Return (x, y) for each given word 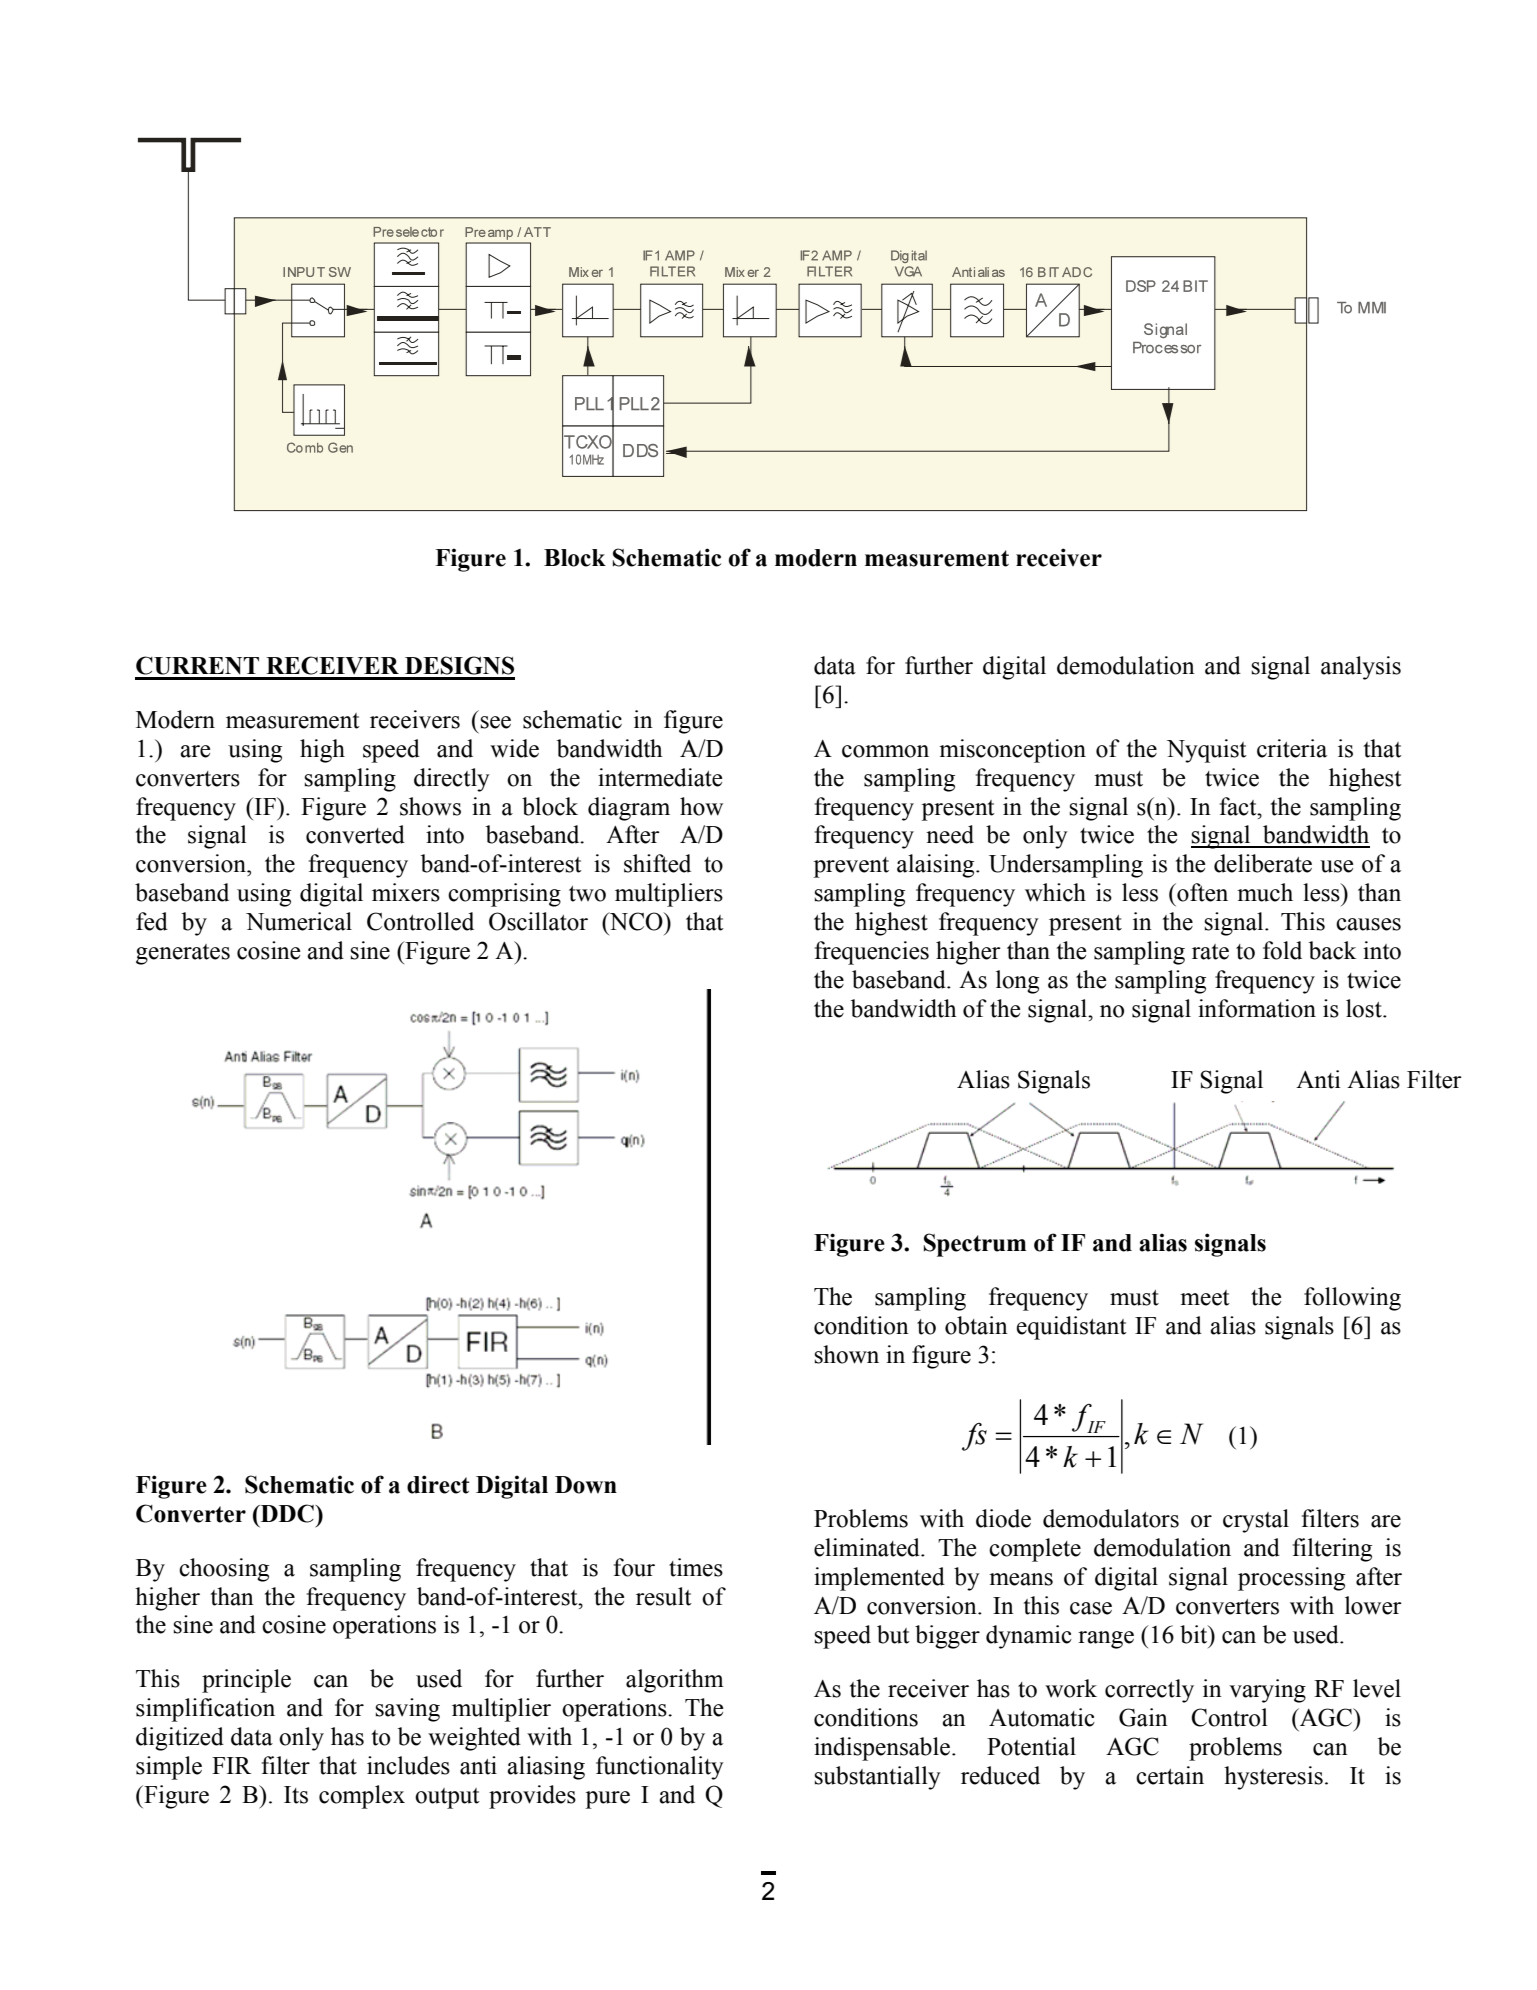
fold (1282, 950)
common (885, 751)
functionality (660, 1768)
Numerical (299, 921)
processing (1291, 1579)
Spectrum (975, 1245)
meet (1205, 1298)
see (495, 722)
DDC (287, 1513)
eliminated (868, 1547)
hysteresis (1273, 1778)
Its (296, 1795)
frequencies (872, 953)
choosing (224, 1570)
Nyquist (1207, 751)
